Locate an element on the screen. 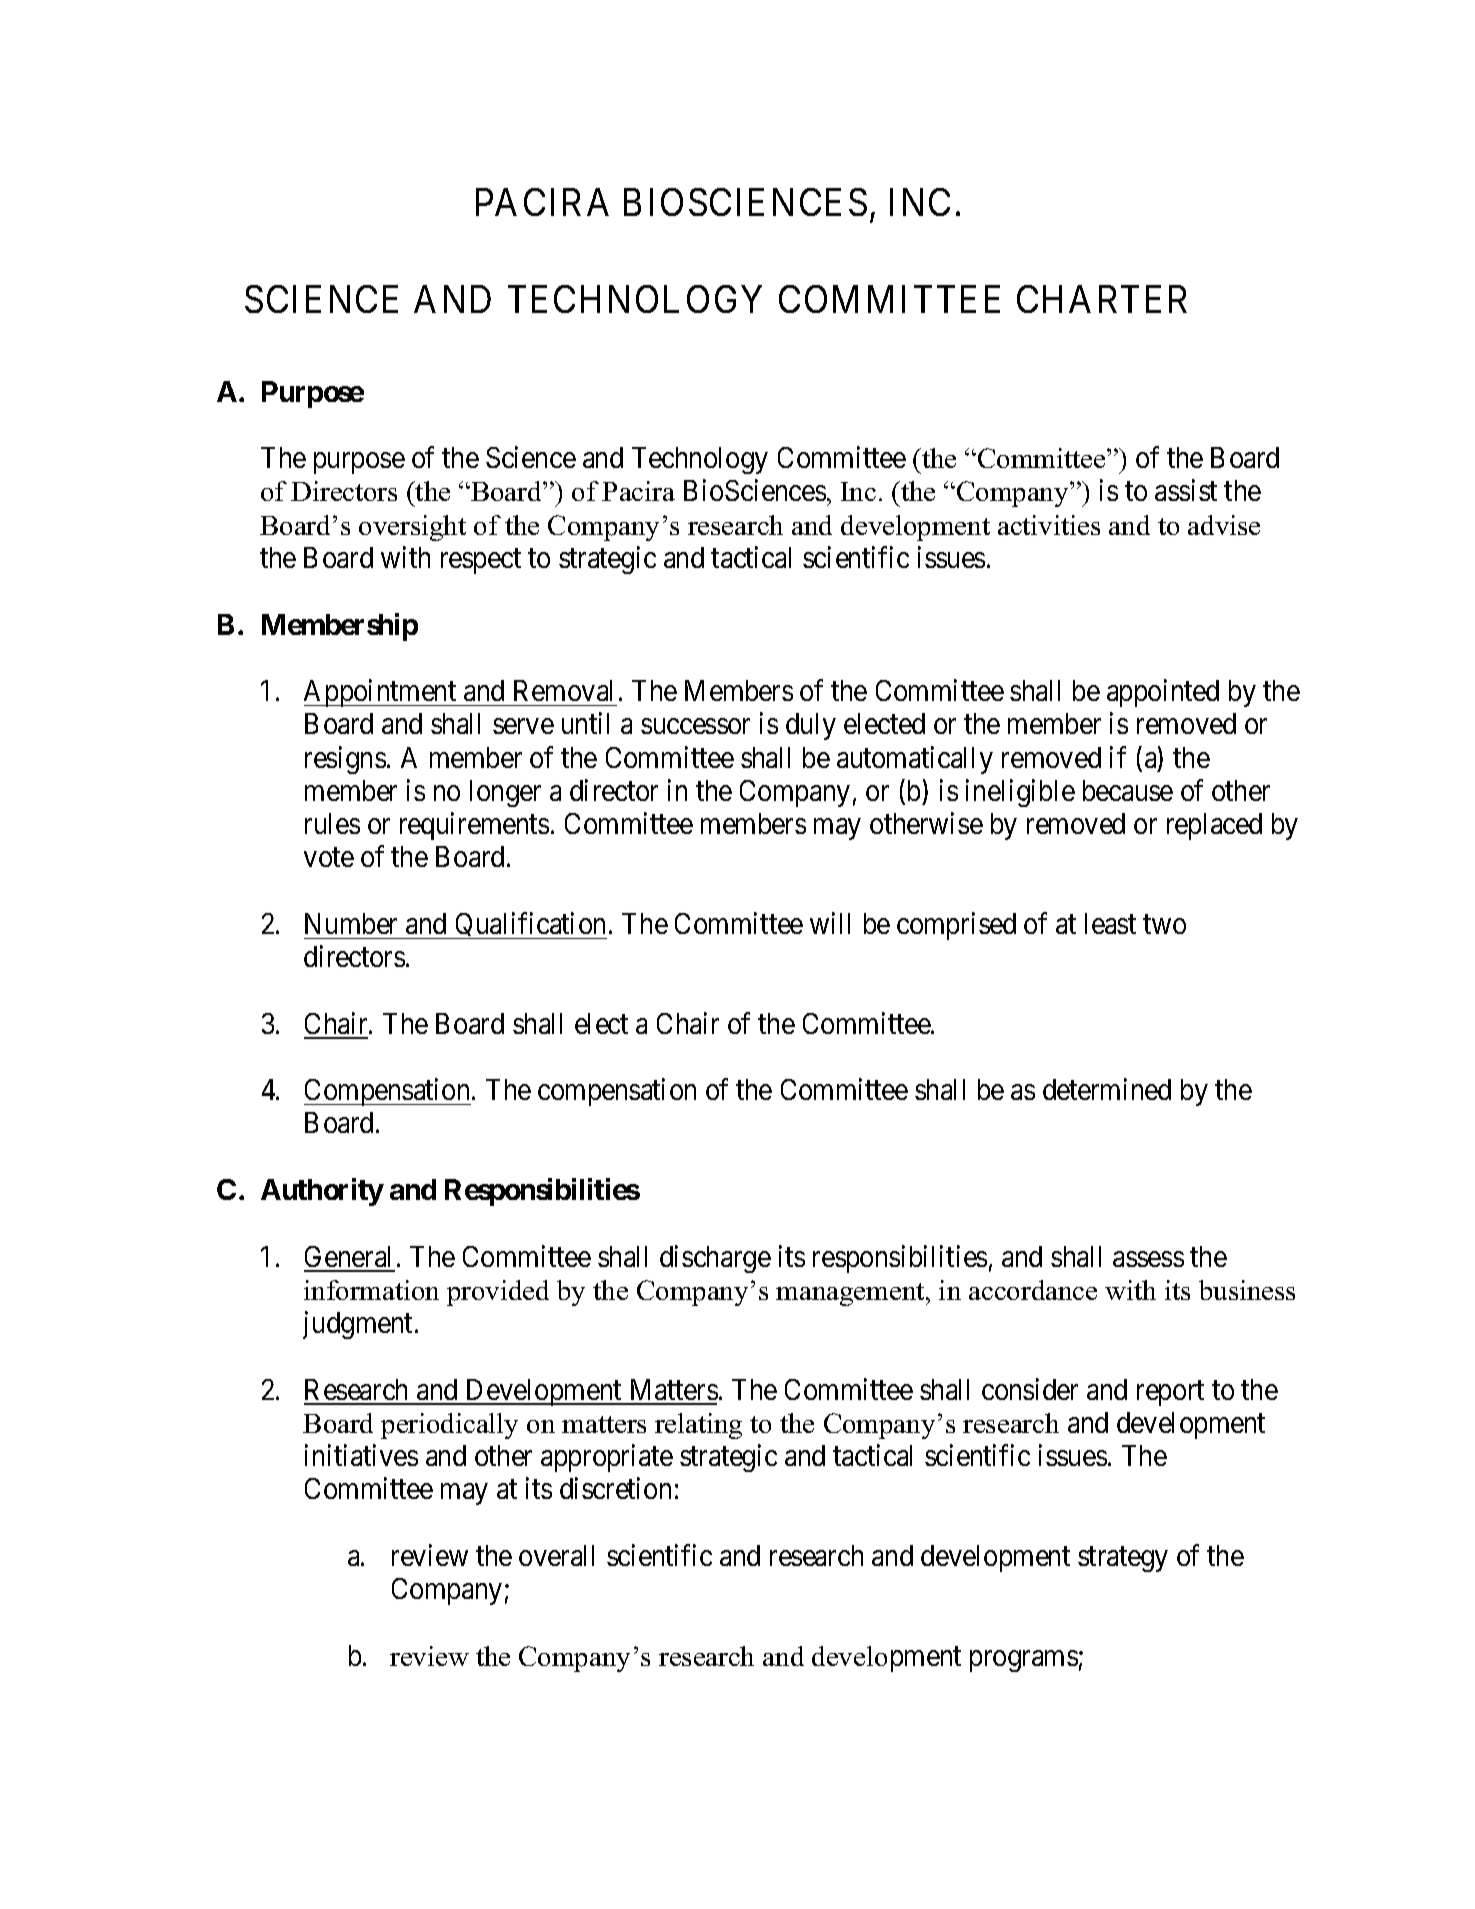  CHARTER is located at coordinates (1102, 299).
